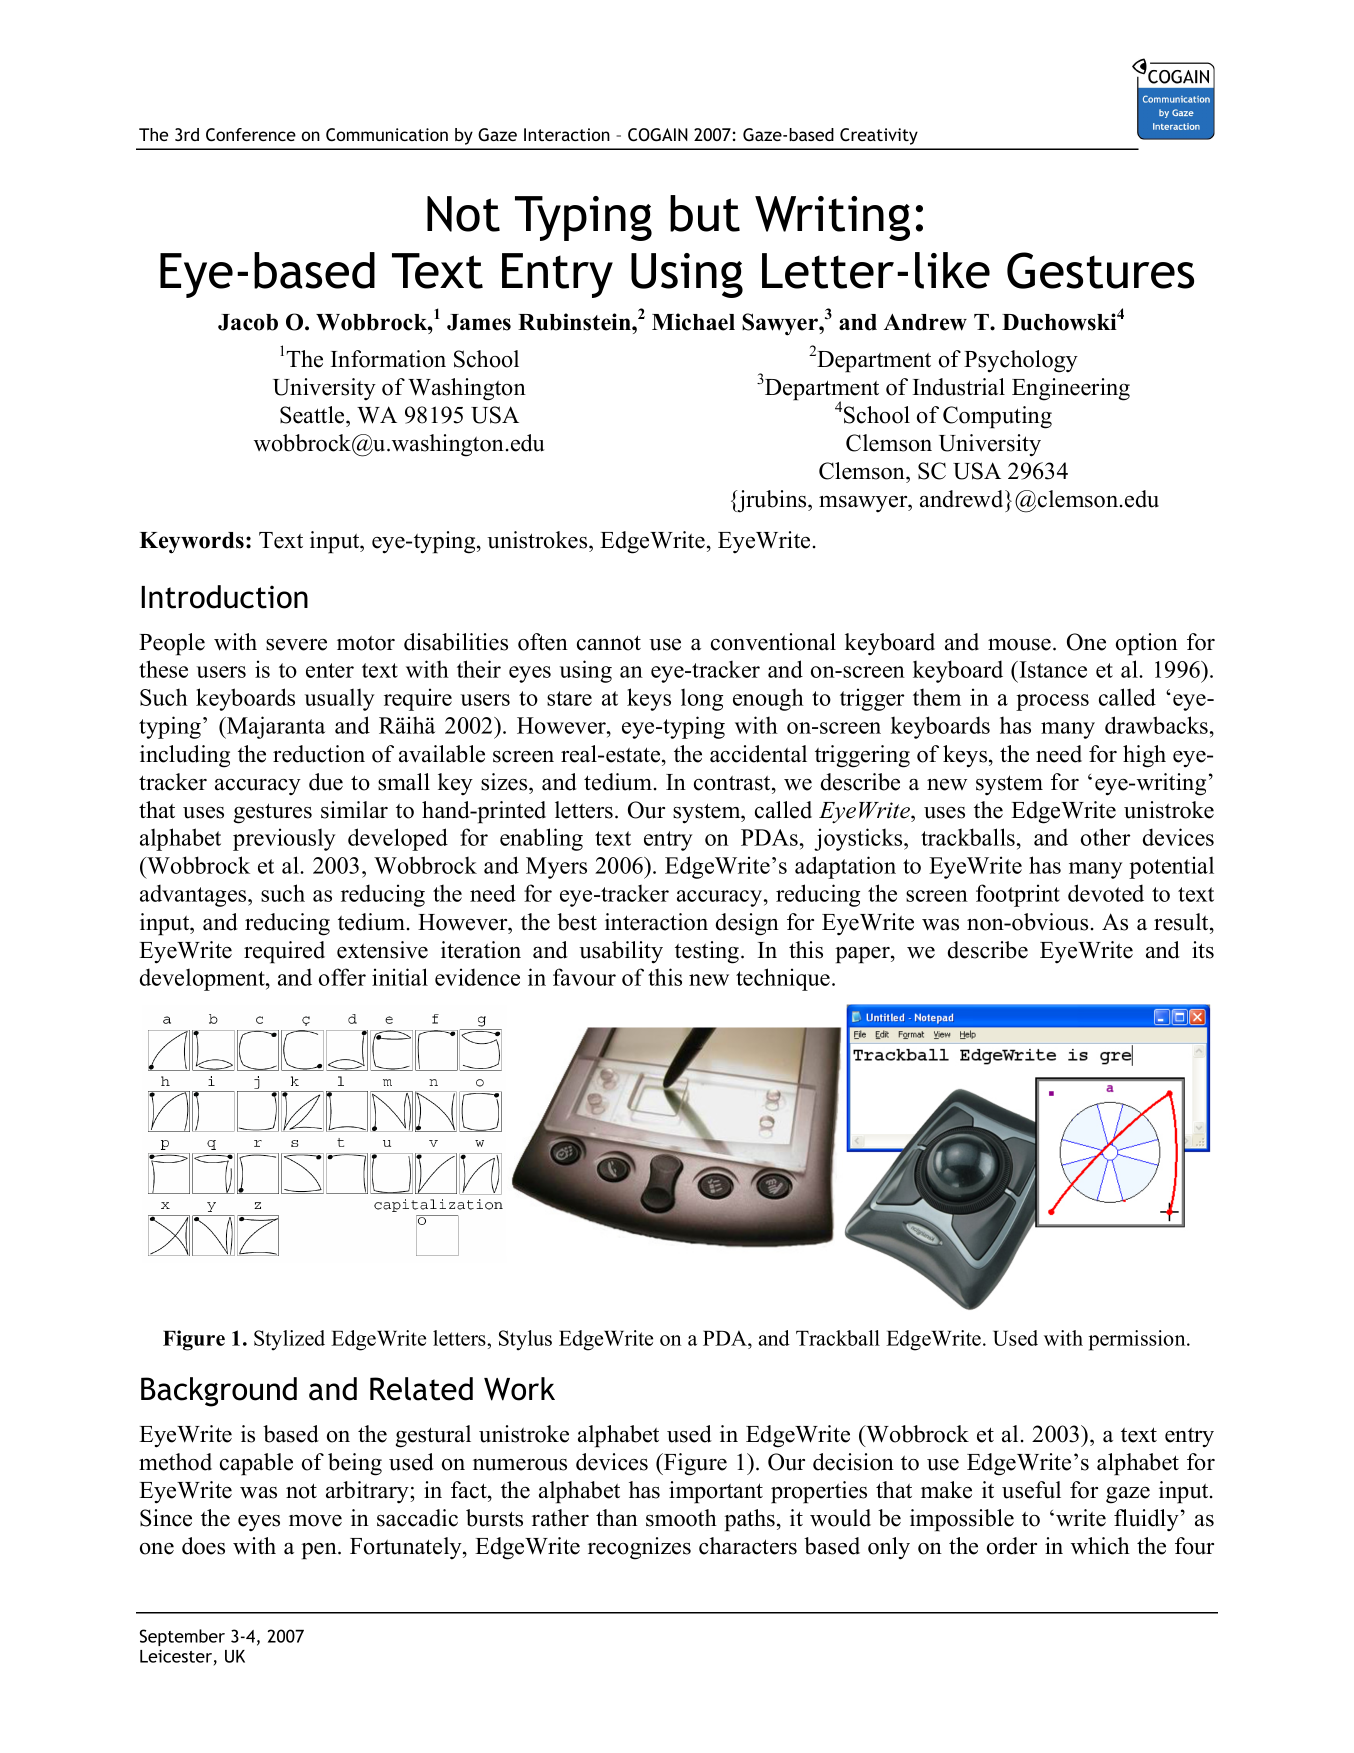 Image resolution: width=1354 pixels, height=1753 pixels. I want to click on Stylized, so click(289, 1340).
